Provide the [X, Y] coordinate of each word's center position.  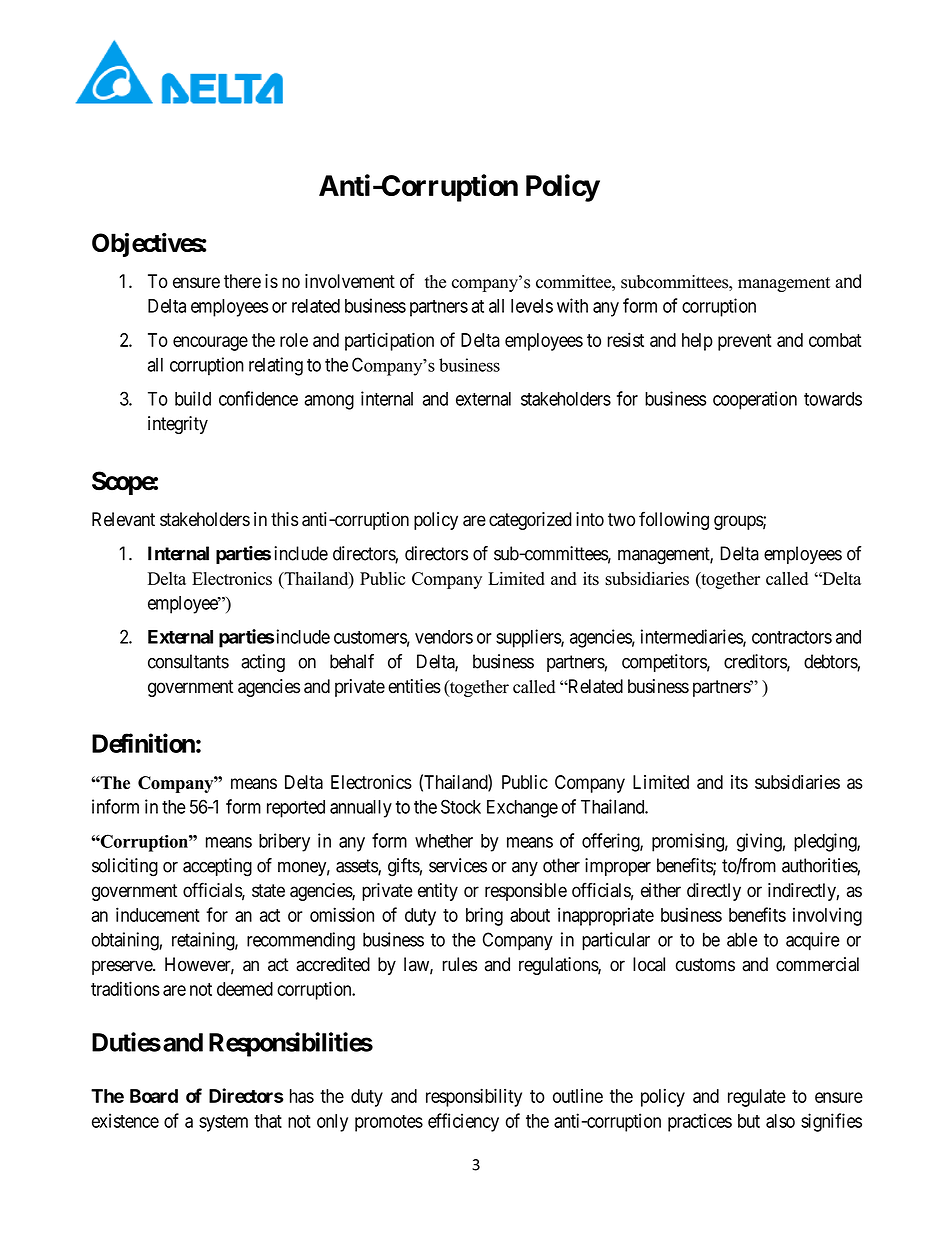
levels [532, 306]
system [223, 1123]
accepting [217, 867]
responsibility [474, 1097]
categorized [530, 521]
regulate [757, 1098]
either [661, 890]
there [242, 281]
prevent [745, 342]
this [284, 519]
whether [444, 841]
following [674, 520]
